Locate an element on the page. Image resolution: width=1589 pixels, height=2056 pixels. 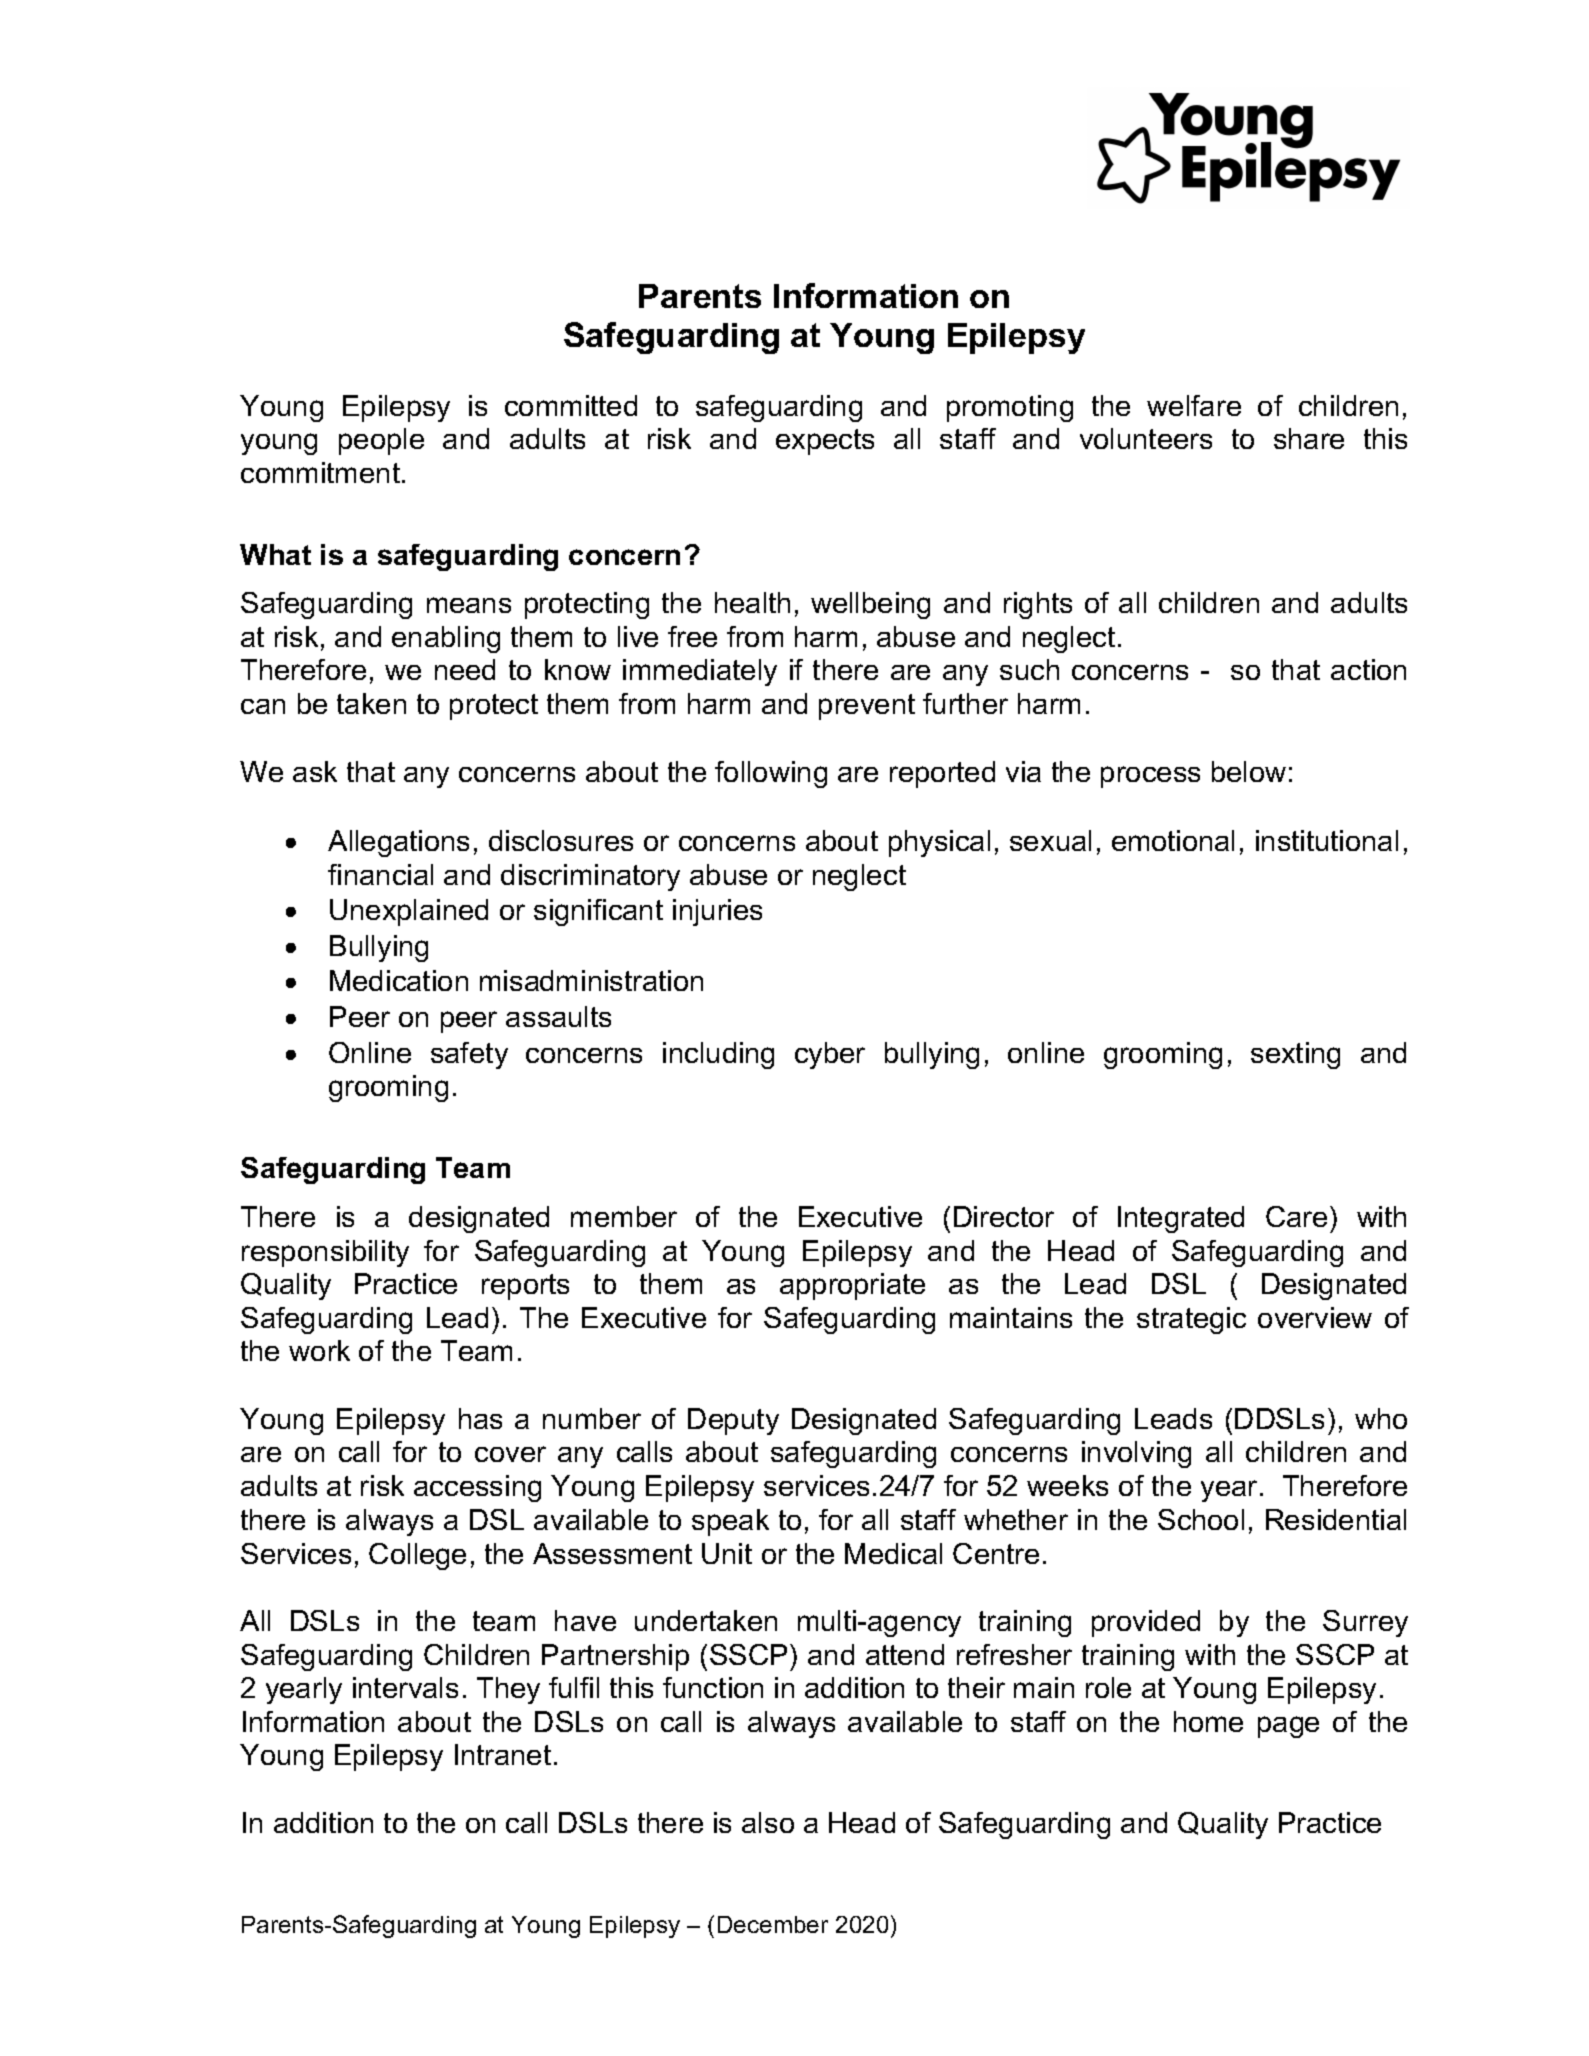
December is located at coordinates (773, 1924).
